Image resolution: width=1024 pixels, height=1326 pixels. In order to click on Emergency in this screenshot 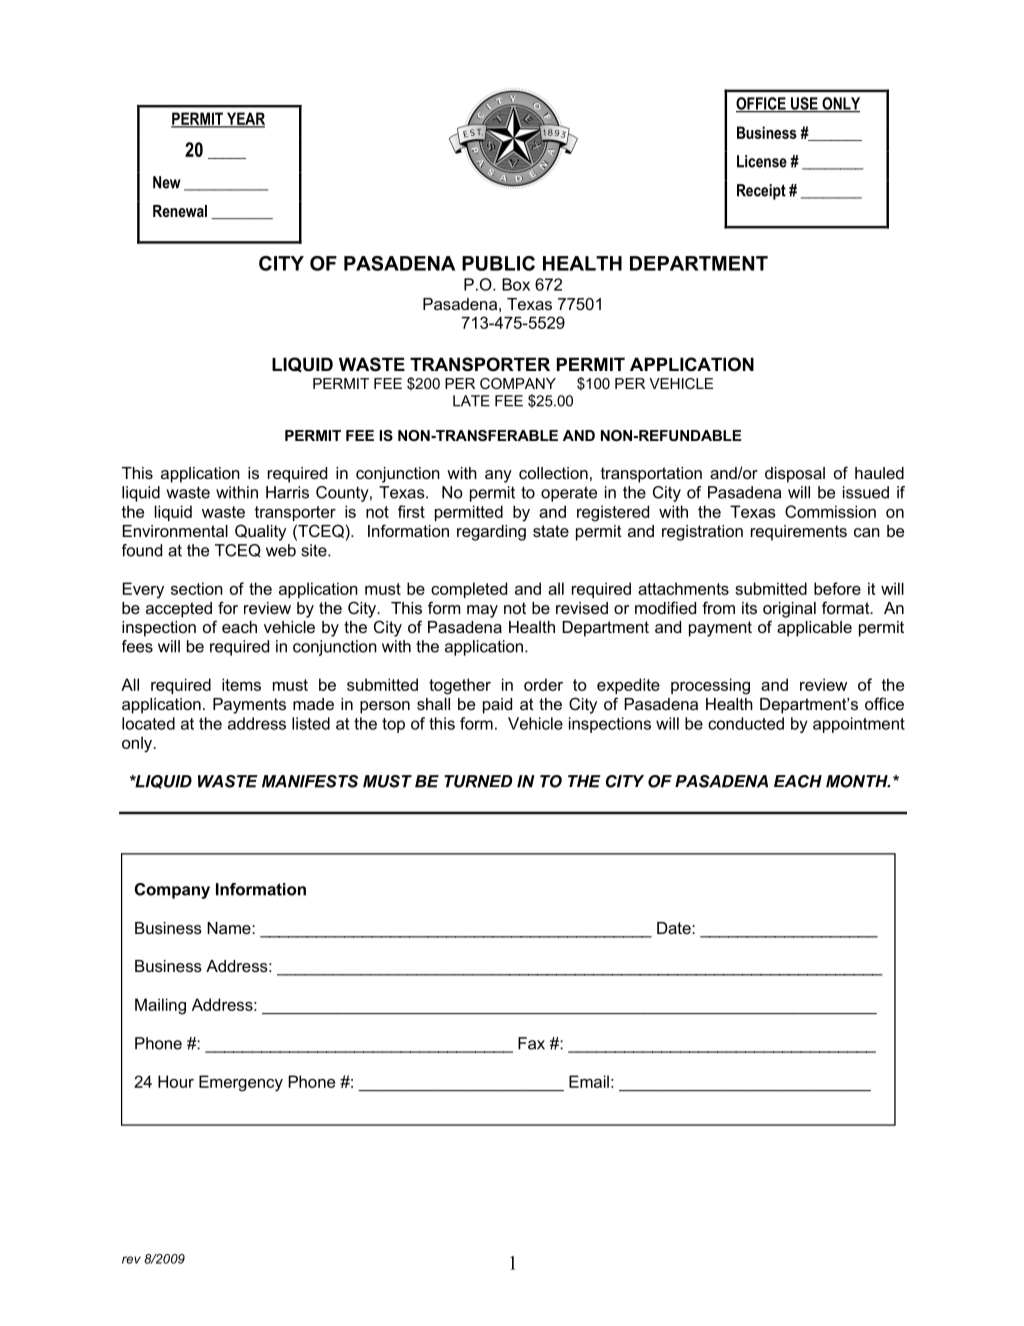, I will do `click(241, 1083)`.
